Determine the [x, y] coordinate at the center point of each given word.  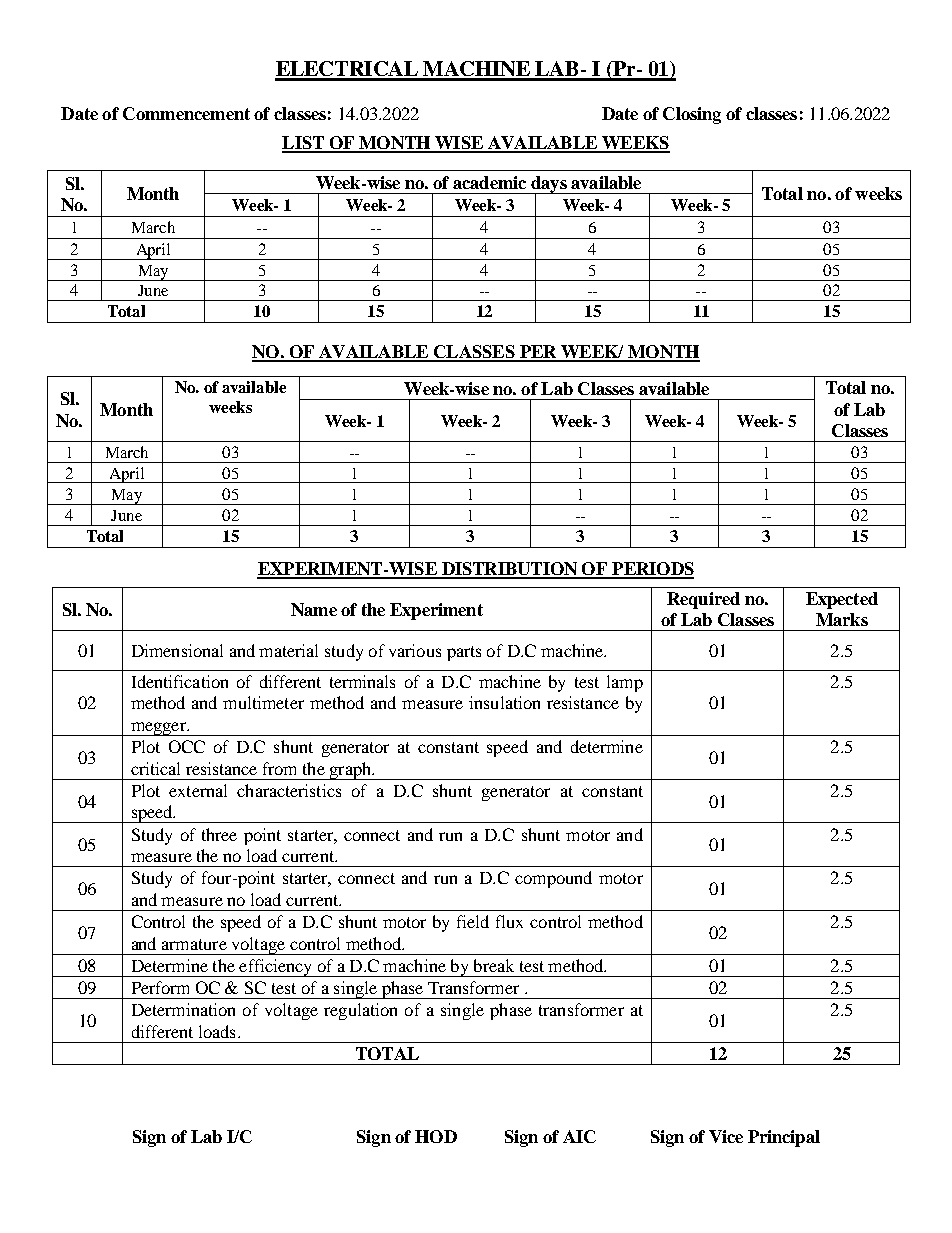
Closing [692, 115]
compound [553, 879]
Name [314, 609]
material [288, 650]
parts [464, 653]
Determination [183, 1009]
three [219, 834]
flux [509, 921]
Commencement [186, 113]
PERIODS [652, 570]
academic [489, 182]
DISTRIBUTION [509, 570]
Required [703, 600]
